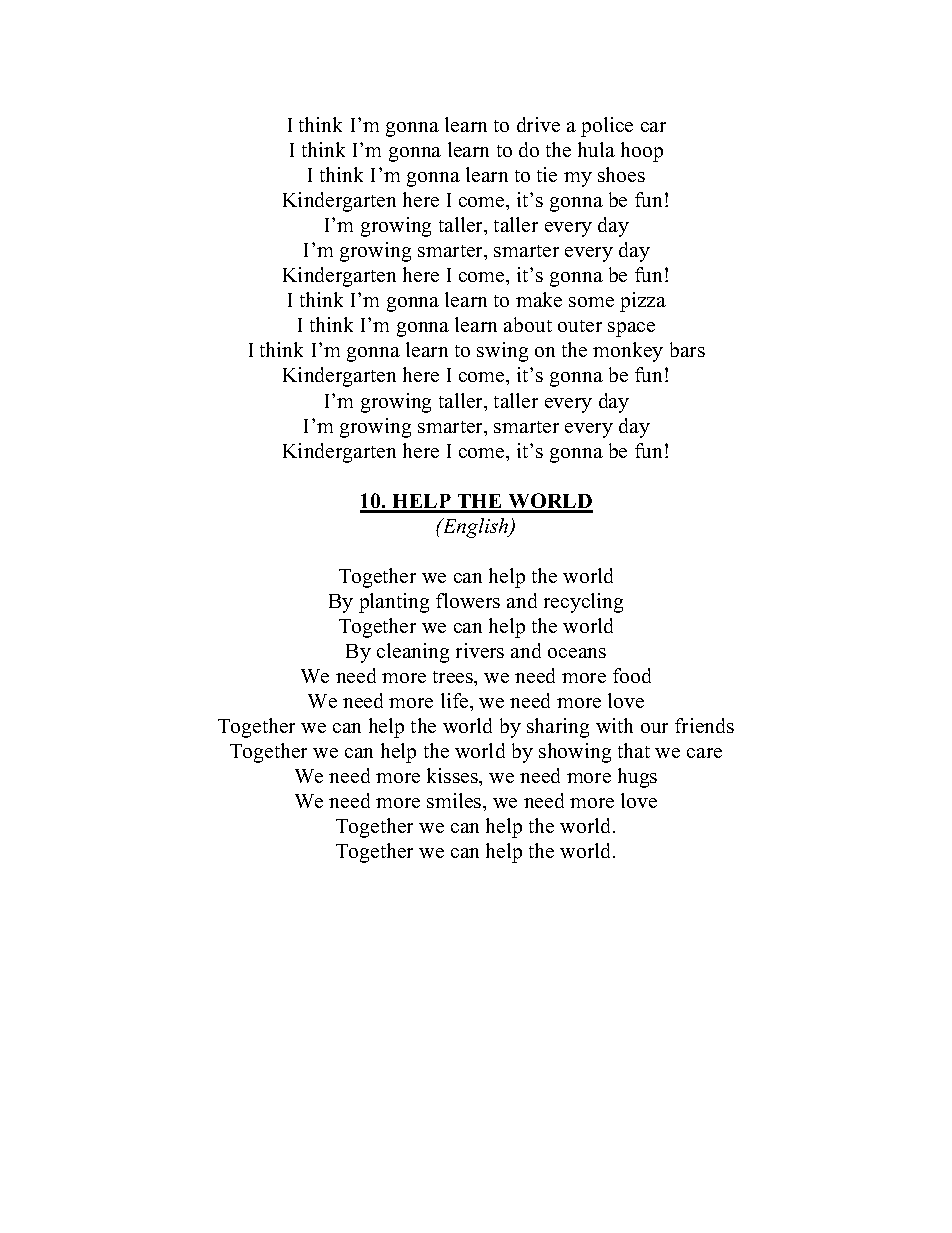 This screenshot has width=952, height=1233. I want to click on food, so click(632, 675).
